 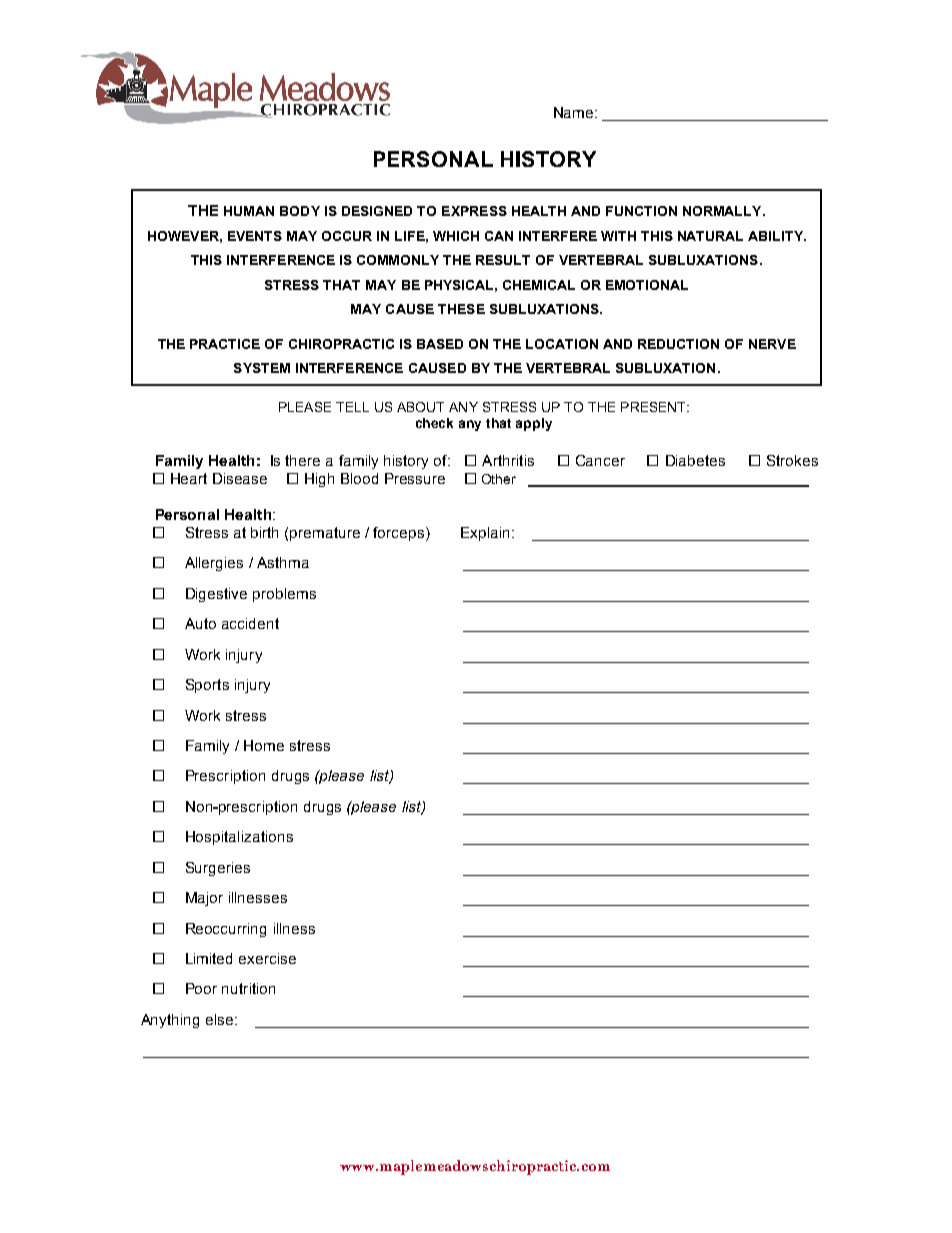 I want to click on else, so click(x=221, y=1019).
